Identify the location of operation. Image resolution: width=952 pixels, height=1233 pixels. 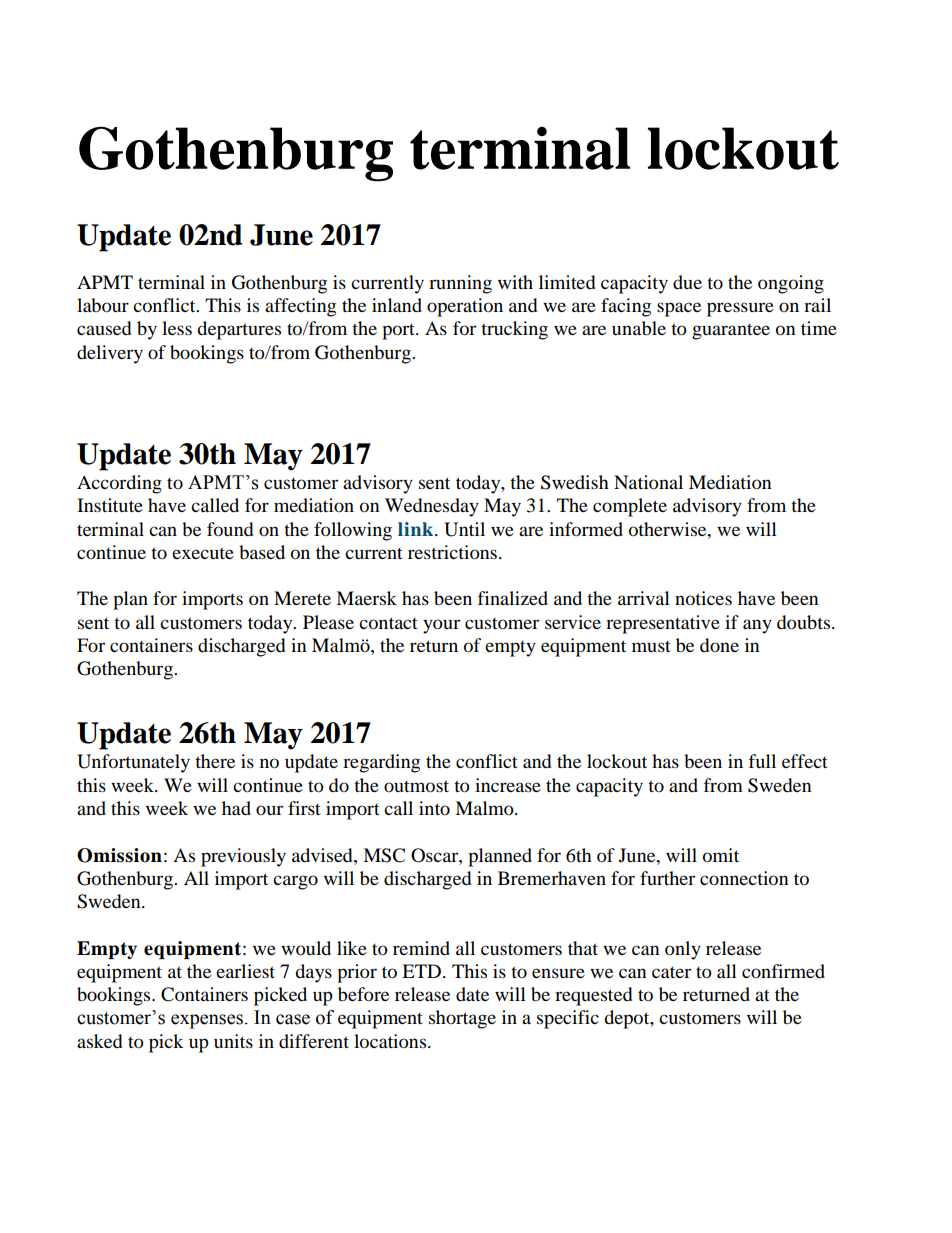
(465, 307).
